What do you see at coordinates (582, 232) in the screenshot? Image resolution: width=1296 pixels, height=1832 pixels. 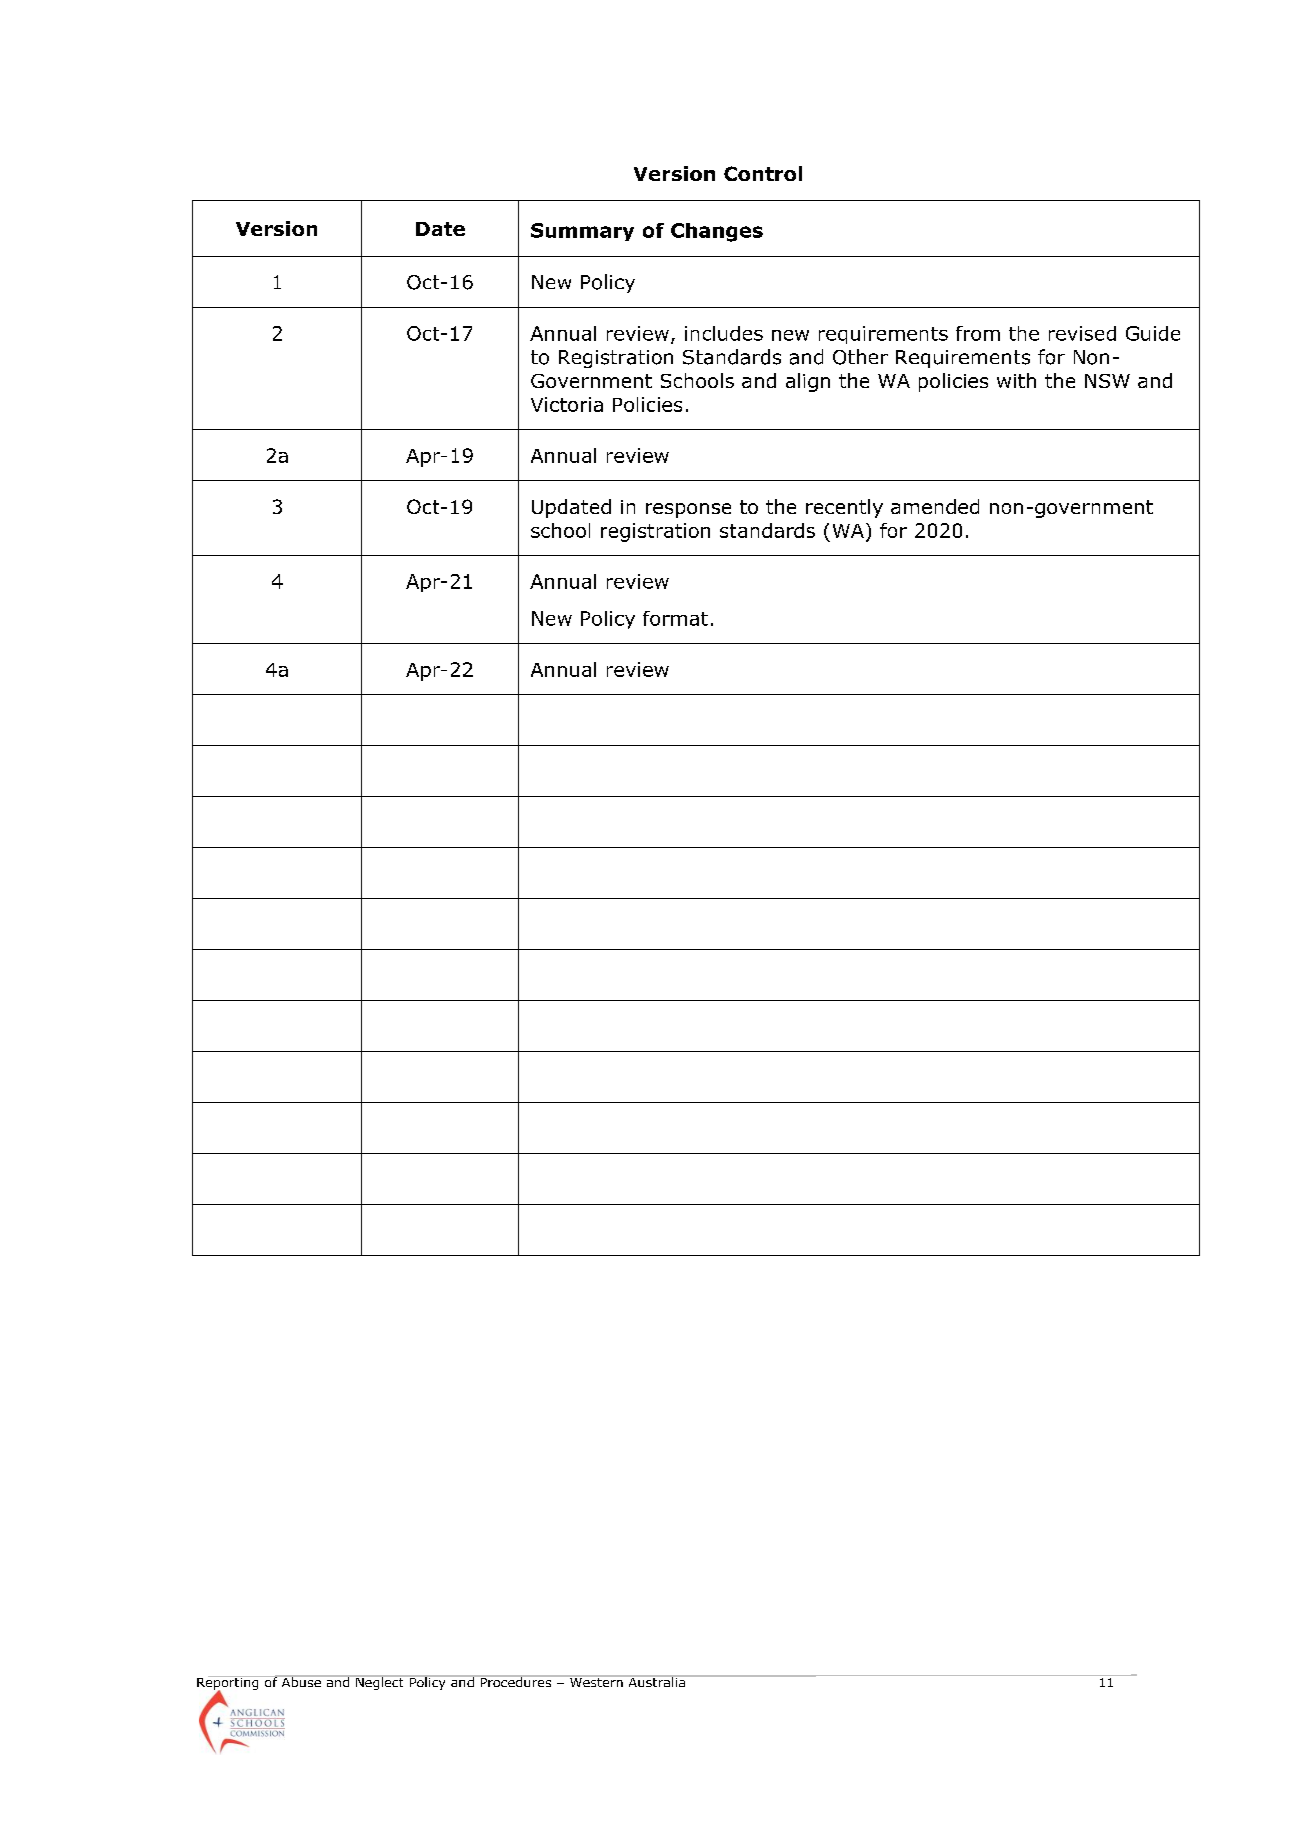 I see `Summary` at bounding box center [582, 232].
